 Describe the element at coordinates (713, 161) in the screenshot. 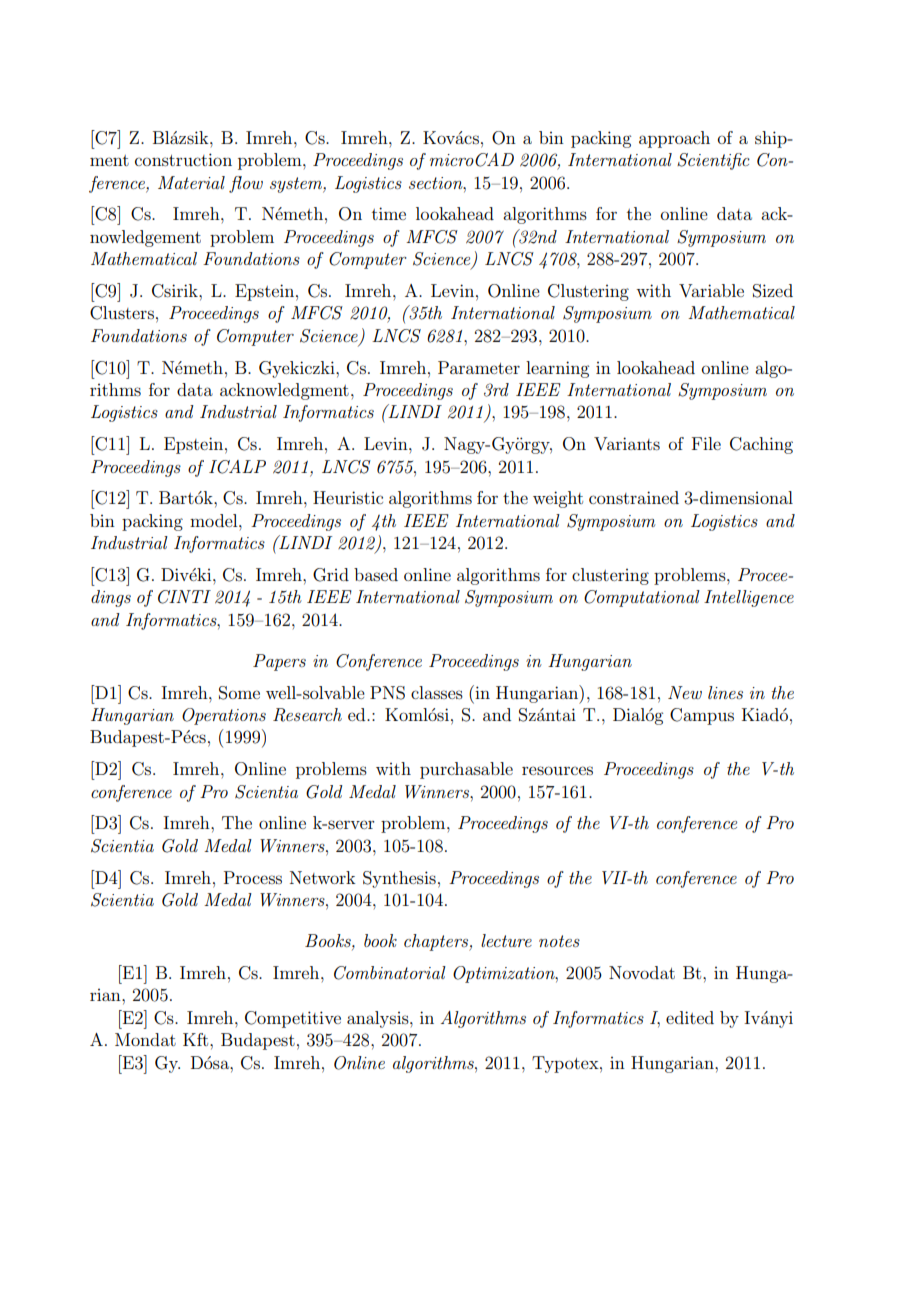

I see `Scientific` at that location.
